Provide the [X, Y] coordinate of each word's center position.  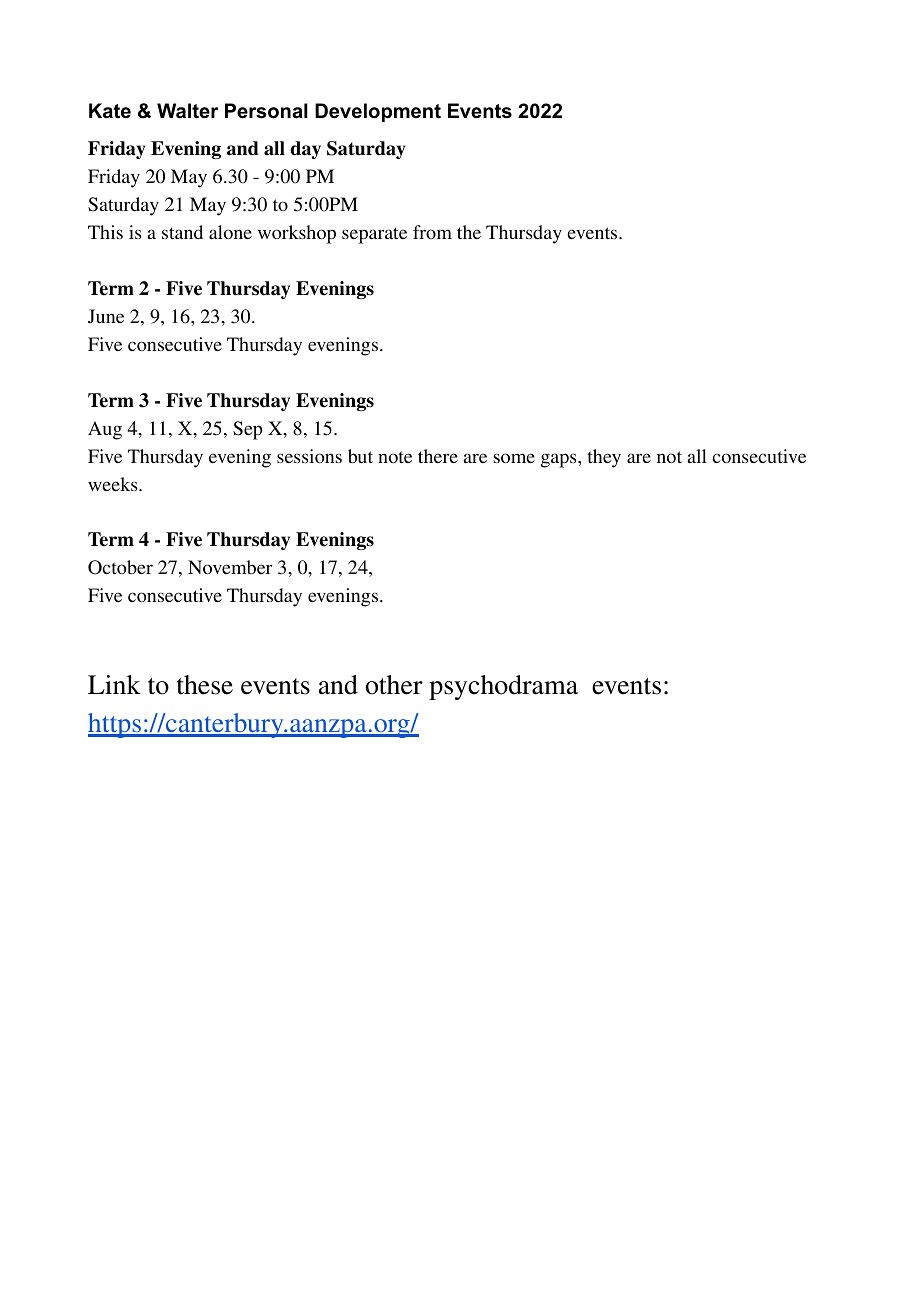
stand [182, 232]
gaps [560, 460]
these [205, 685]
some [514, 458]
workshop [297, 234]
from [432, 232]
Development [378, 112]
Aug [105, 430]
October [120, 567]
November [230, 567]
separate [374, 235]
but [360, 456]
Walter [187, 111]
